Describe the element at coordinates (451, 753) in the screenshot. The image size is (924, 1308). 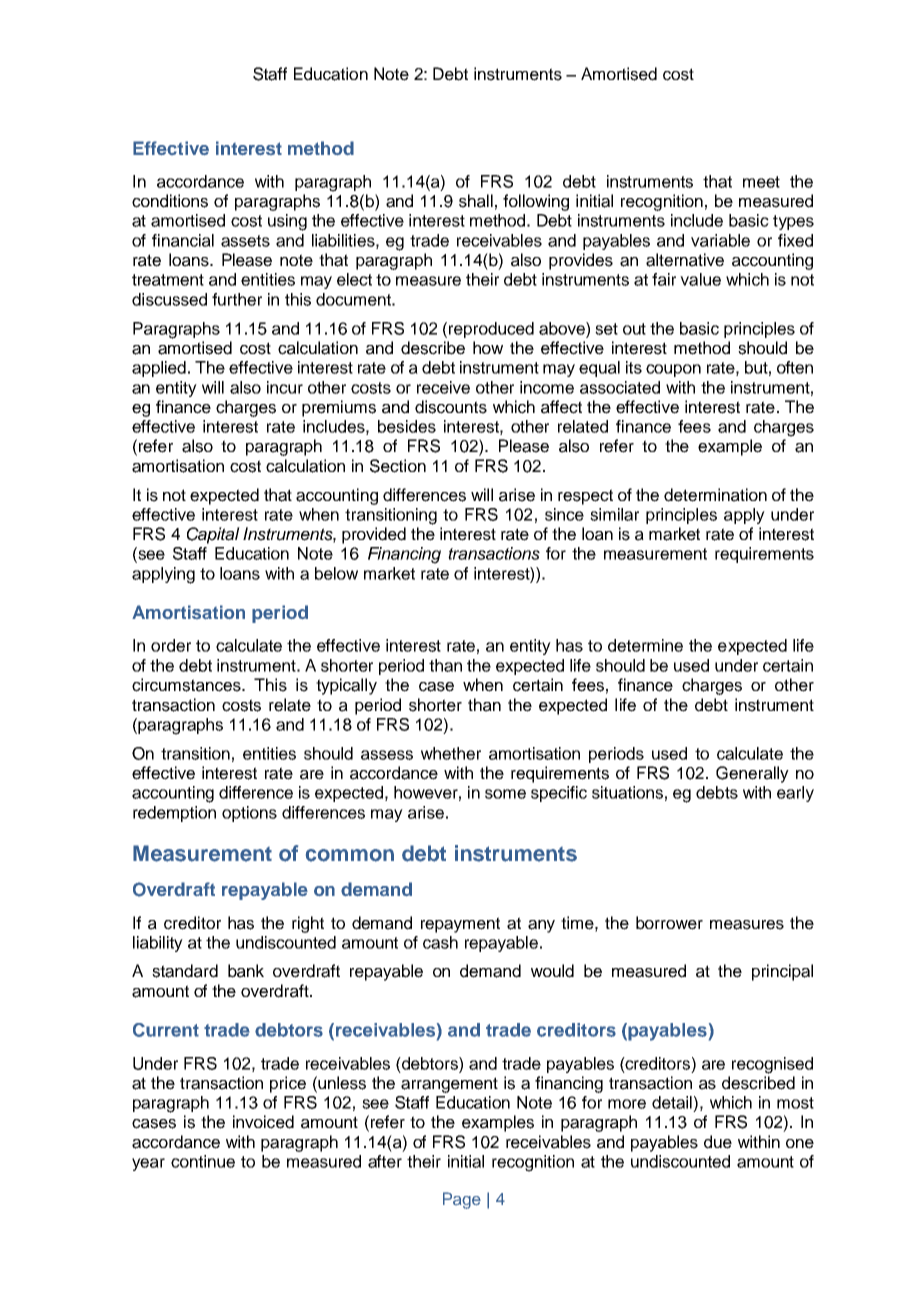
I see `whether` at that location.
